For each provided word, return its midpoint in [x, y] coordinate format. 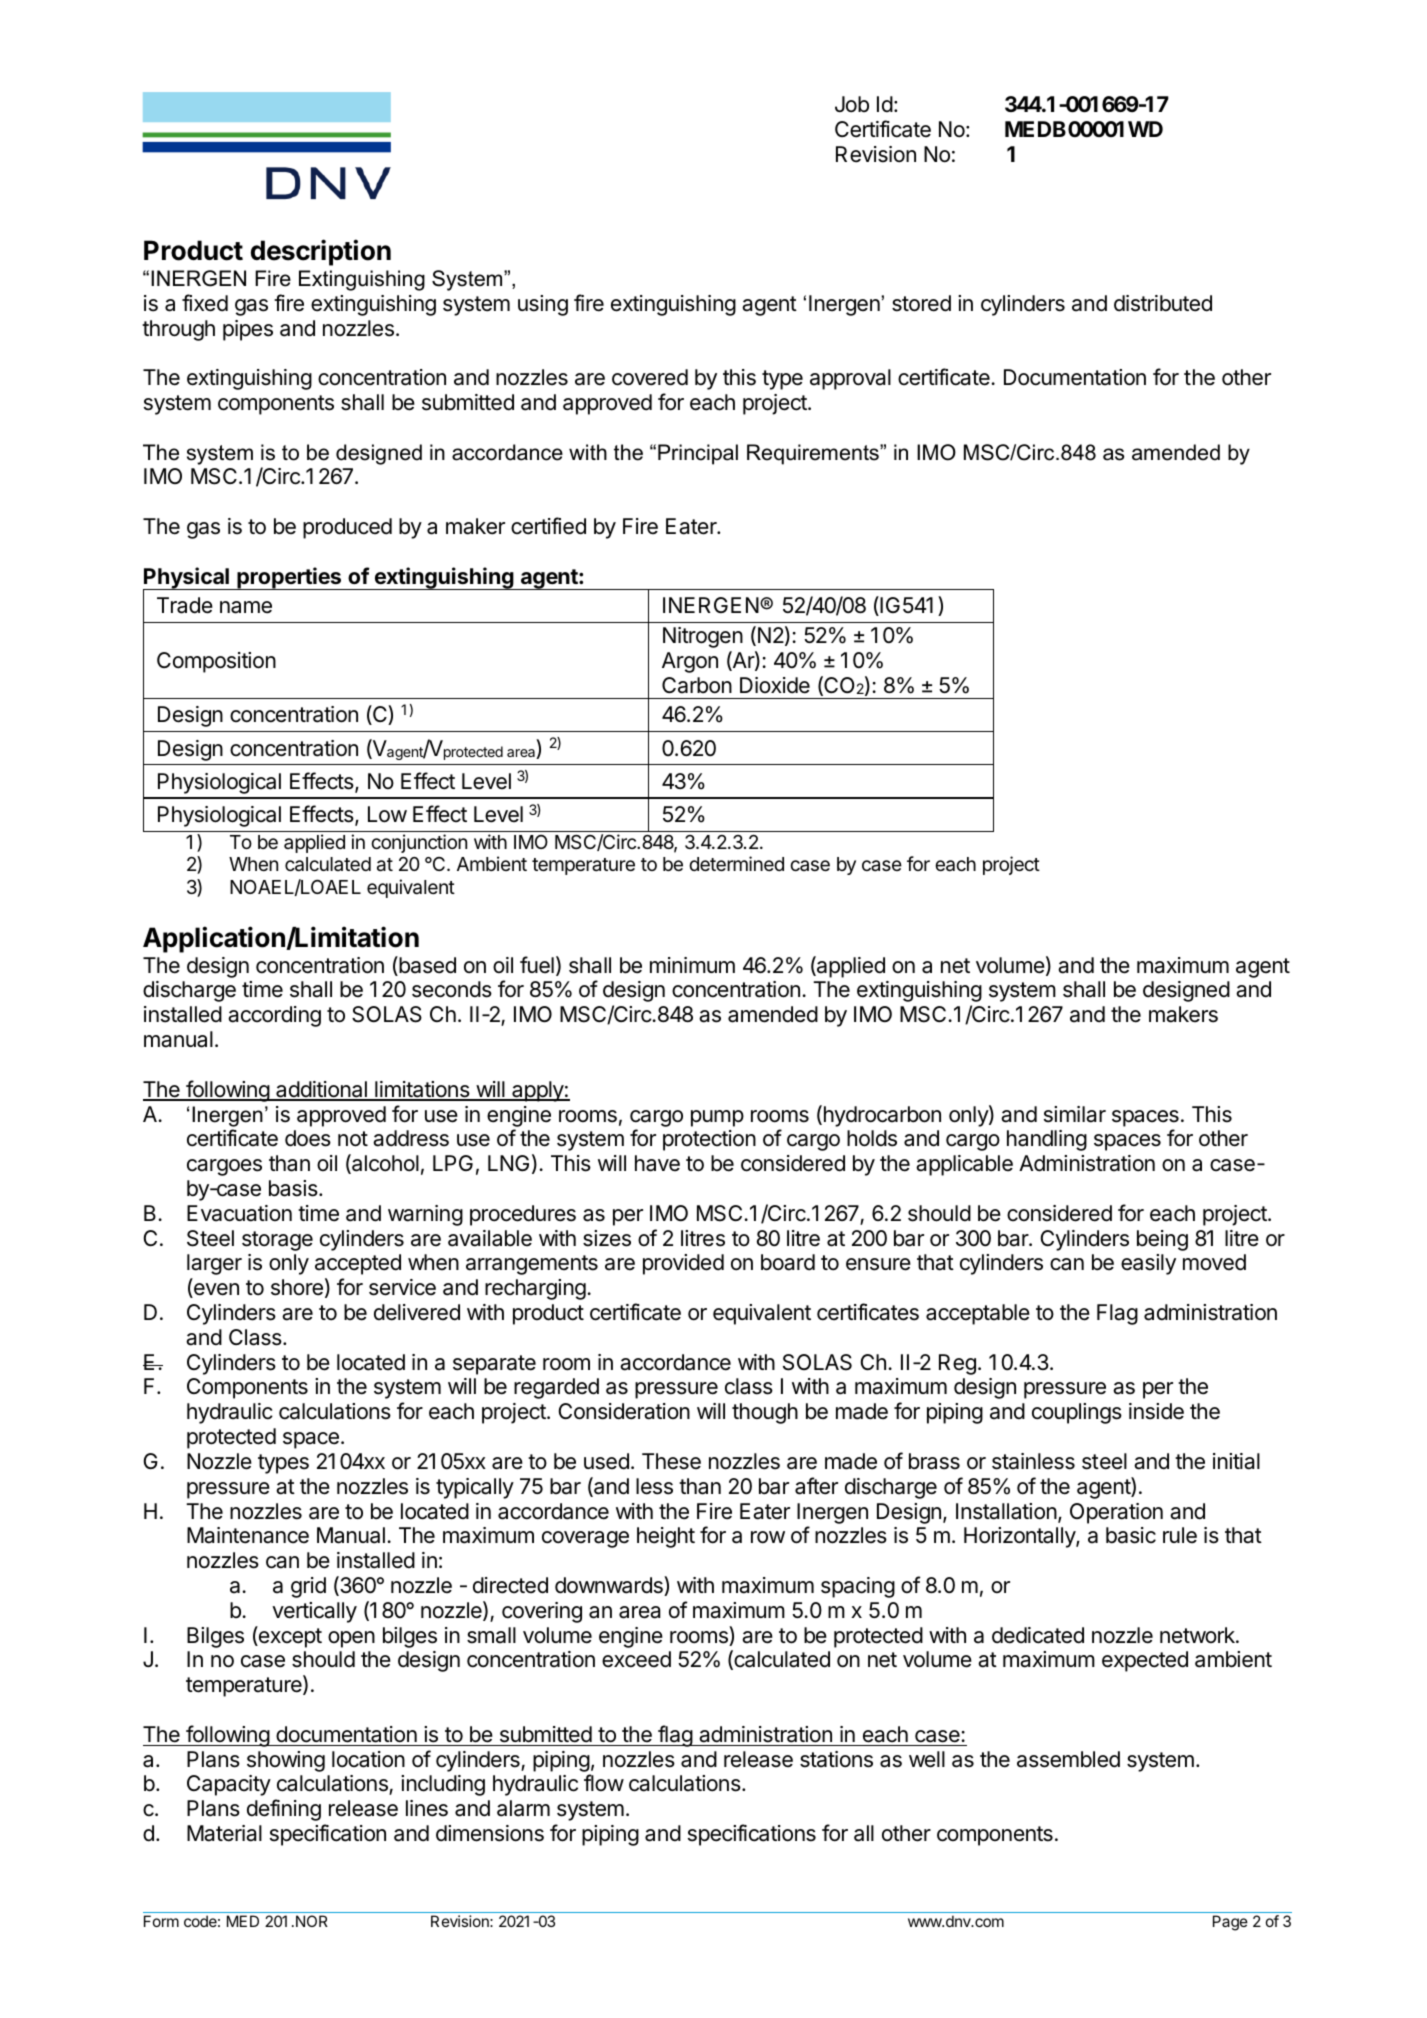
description [321, 252]
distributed [1163, 303]
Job [852, 104]
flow [604, 1782]
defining [284, 1810]
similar [1075, 1114]
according [274, 1016]
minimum [692, 965]
